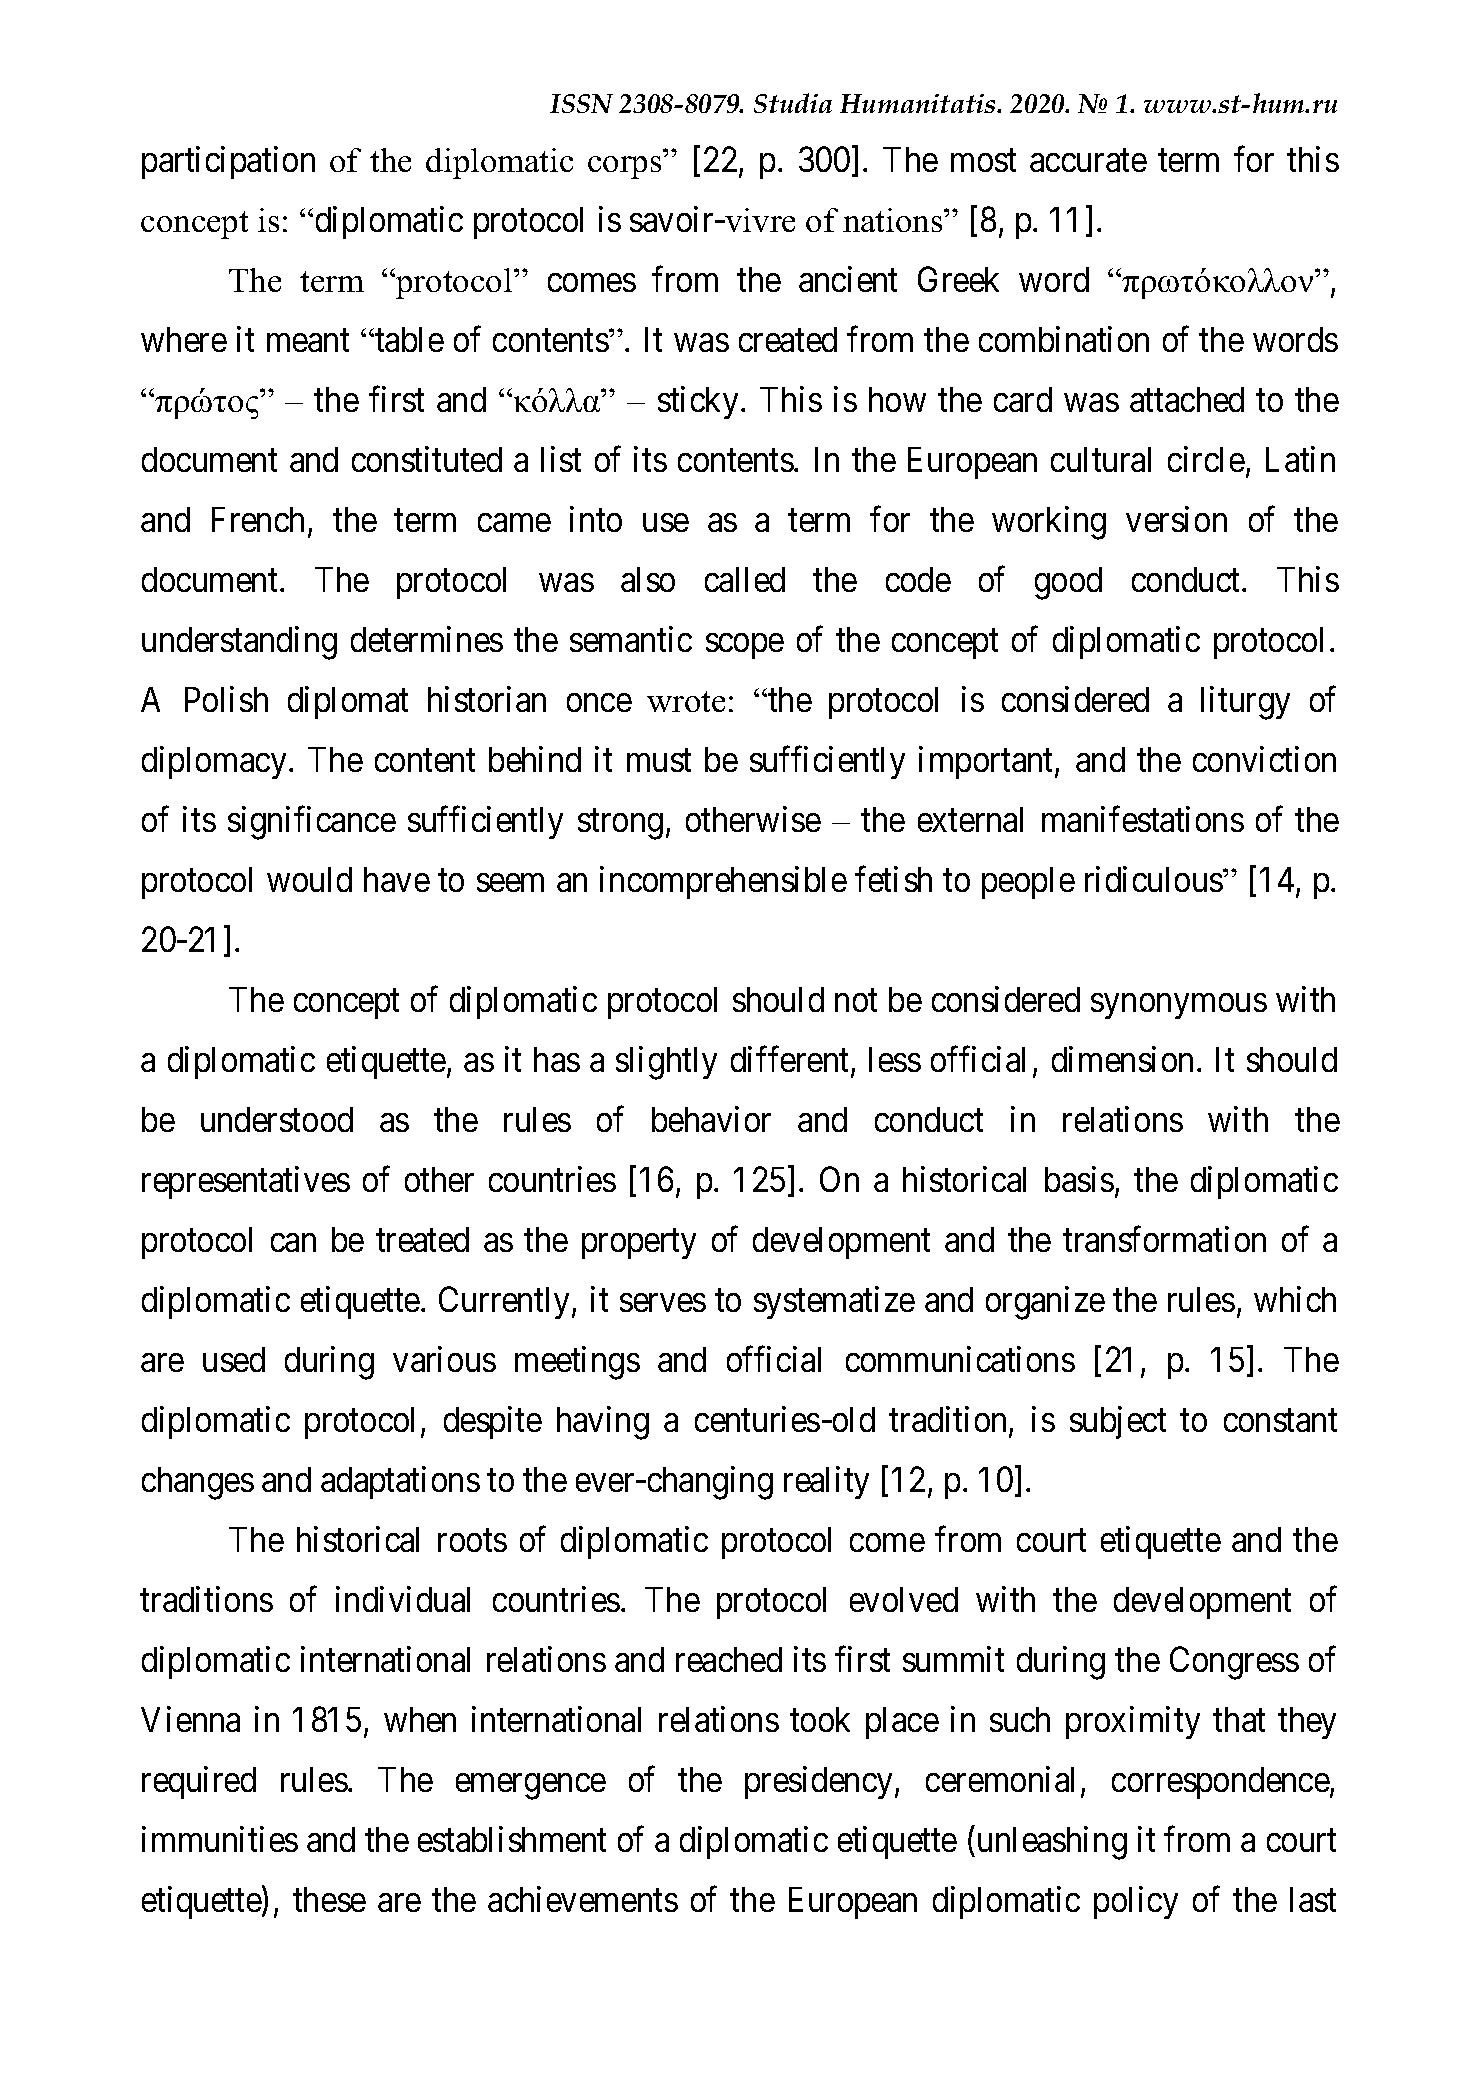  What do you see at coordinates (1136, 1902) in the screenshot?
I see `policy` at bounding box center [1136, 1902].
